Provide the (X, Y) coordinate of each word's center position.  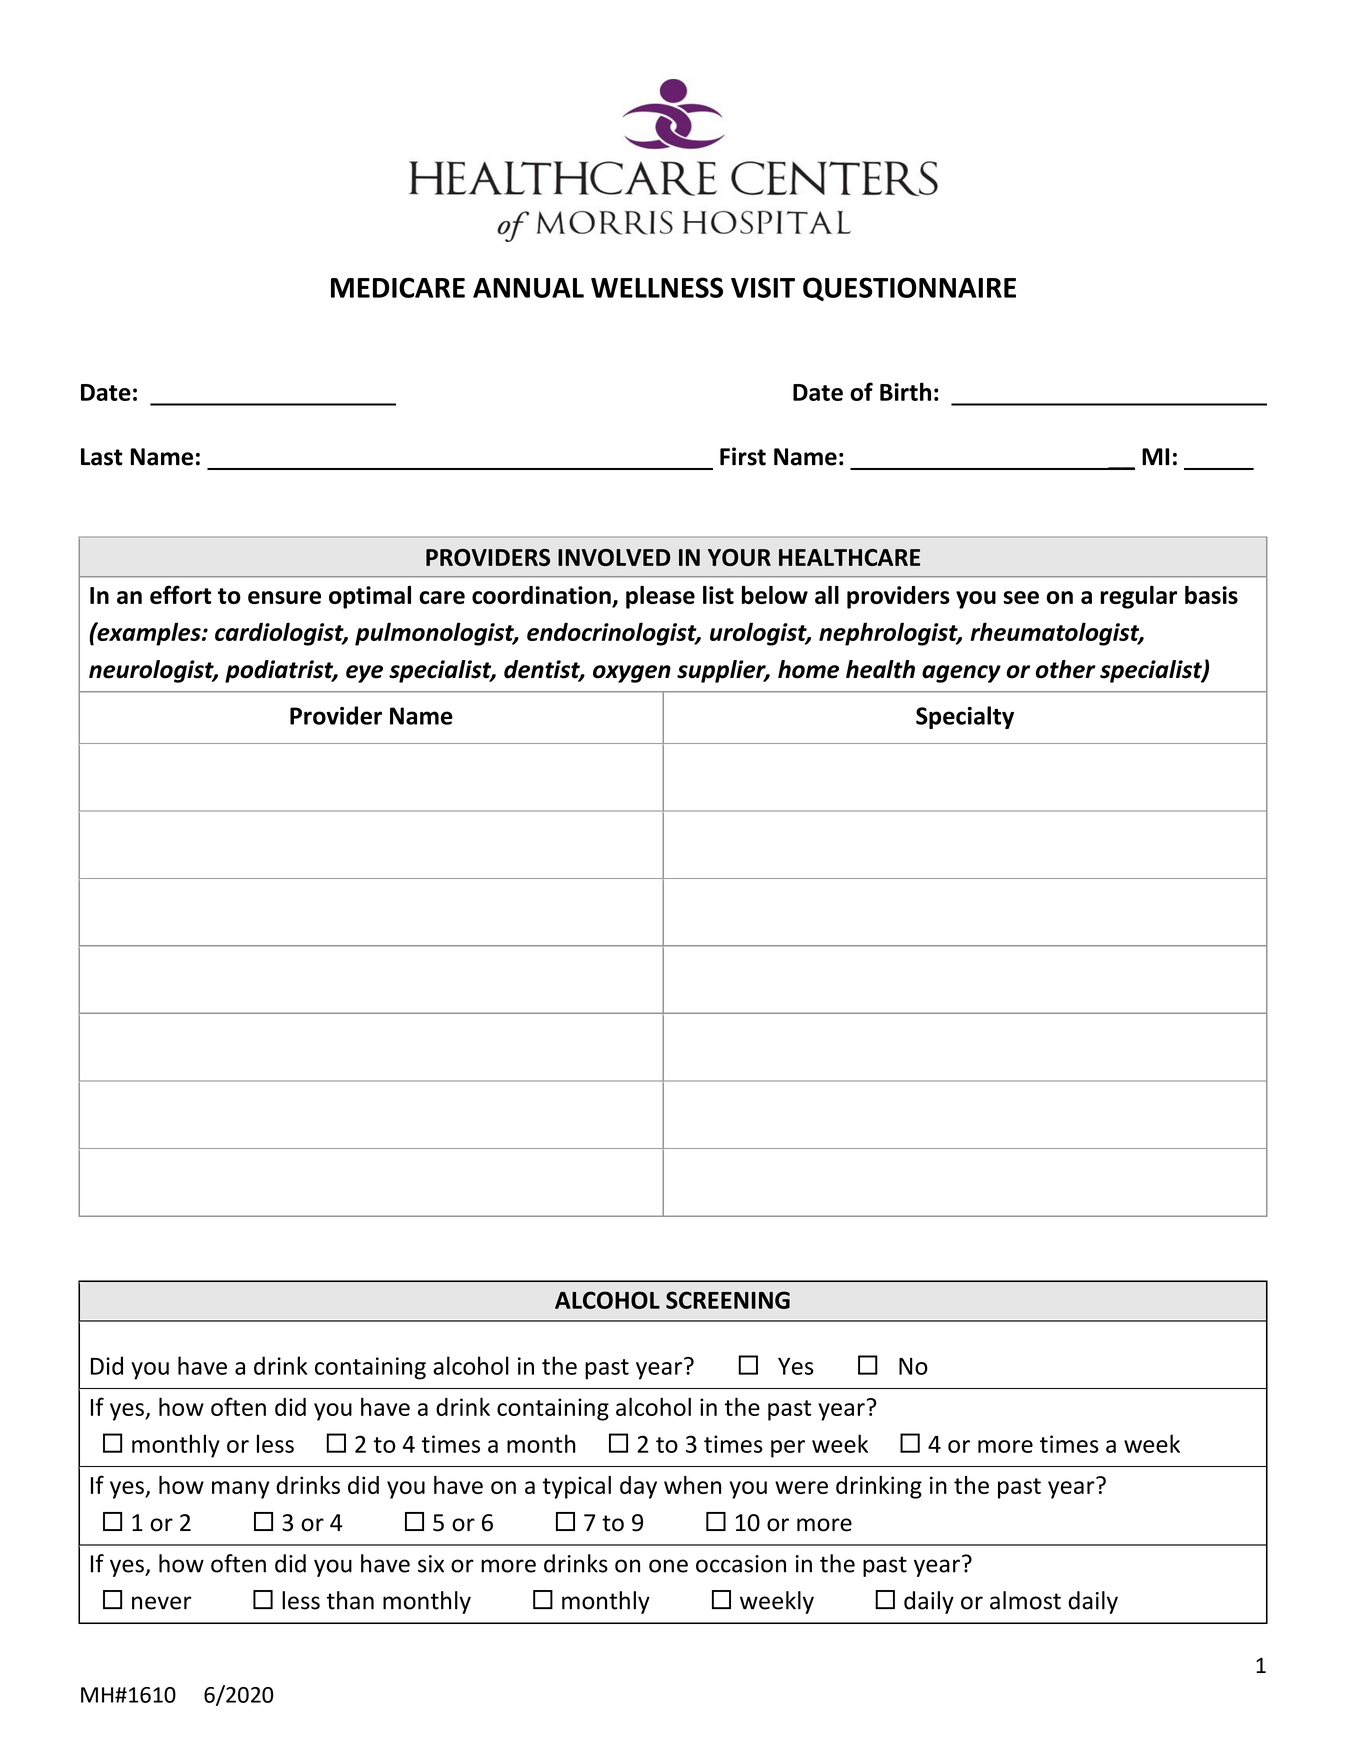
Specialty (965, 717)
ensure (284, 597)
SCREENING (728, 1300)
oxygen (632, 674)
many (241, 1490)
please (660, 597)
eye (364, 674)
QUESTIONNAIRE (909, 289)
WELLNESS (657, 287)
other (1066, 669)
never (161, 1603)
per (788, 1449)
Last (102, 457)
